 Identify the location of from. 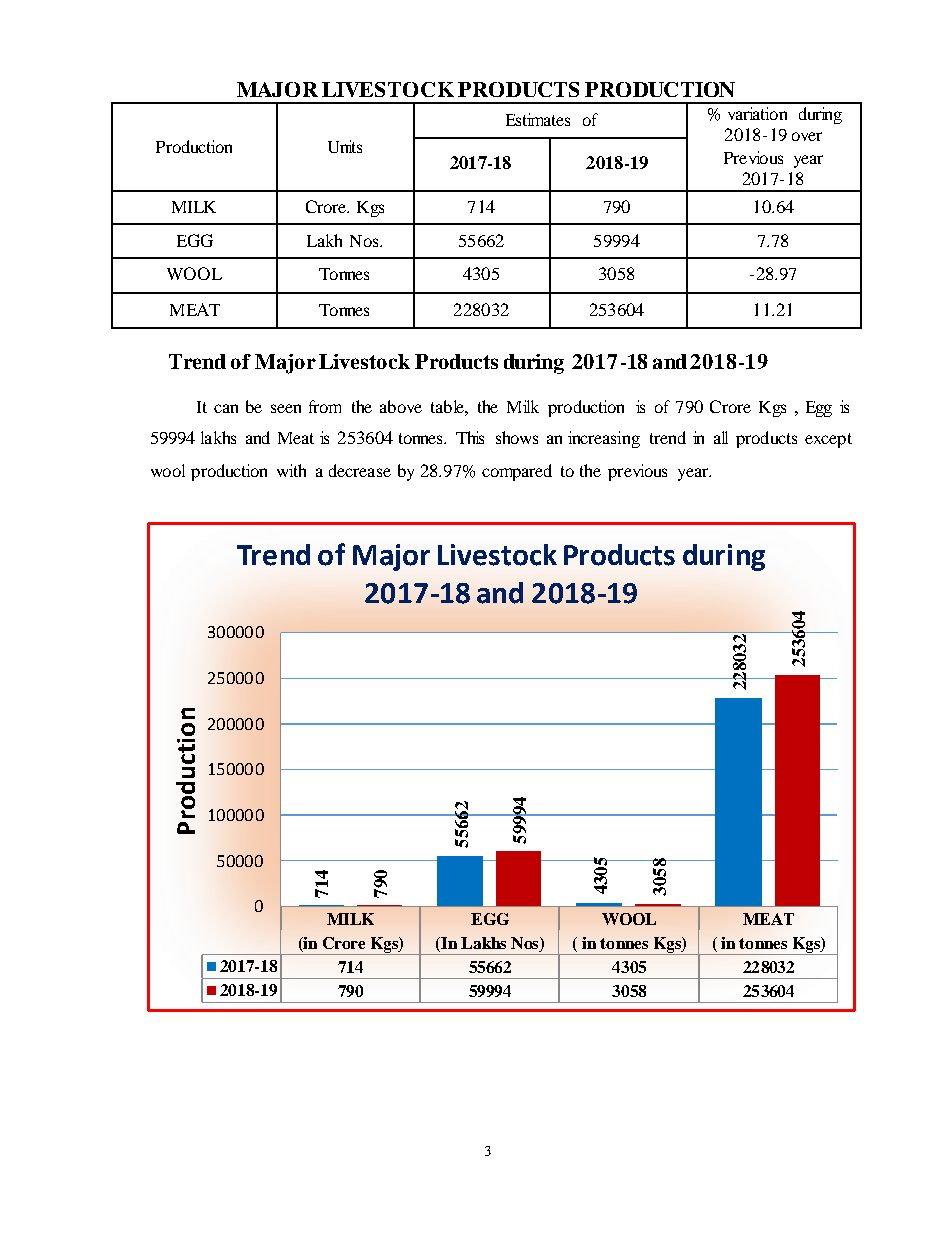
(325, 406).
